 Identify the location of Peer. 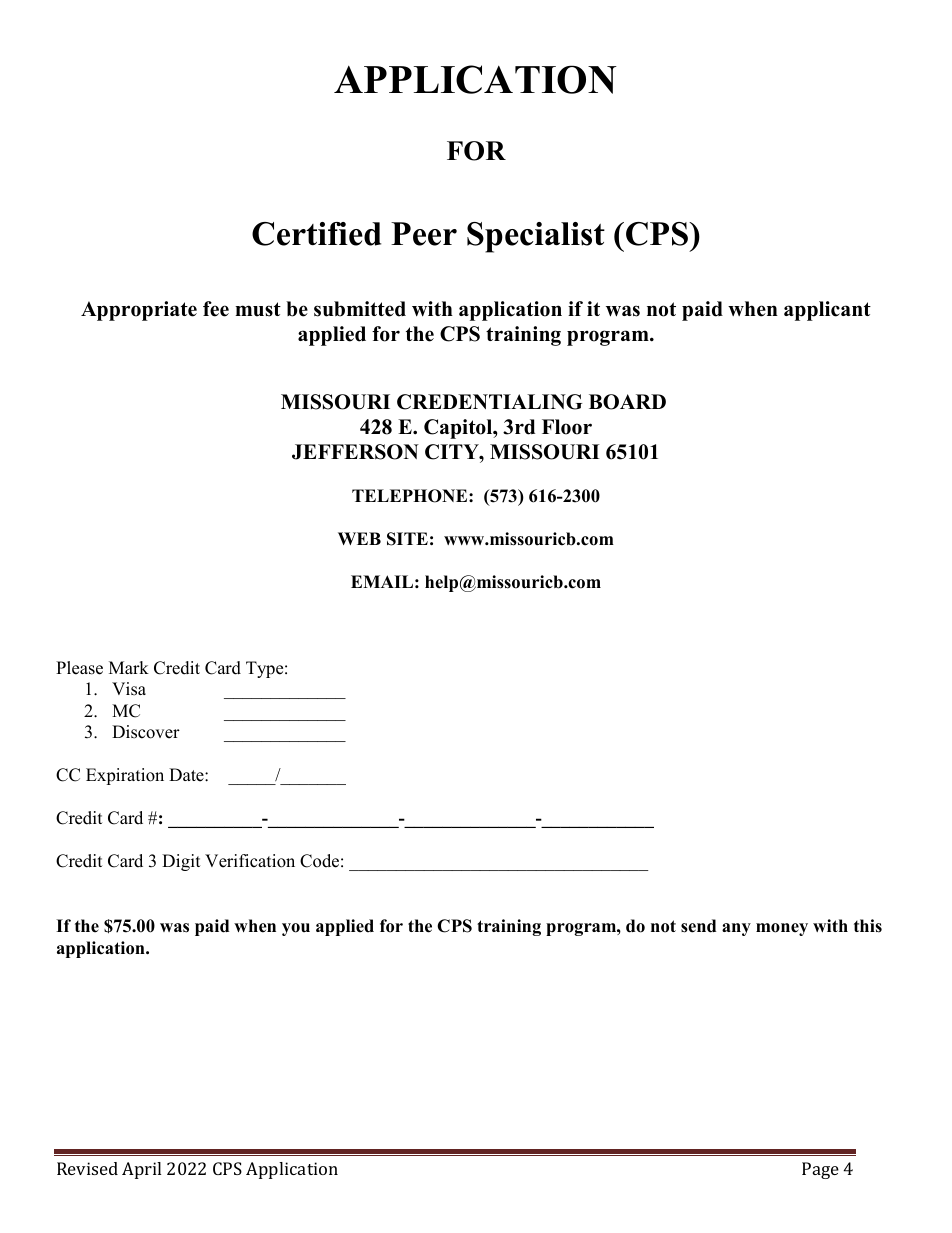
(424, 234).
